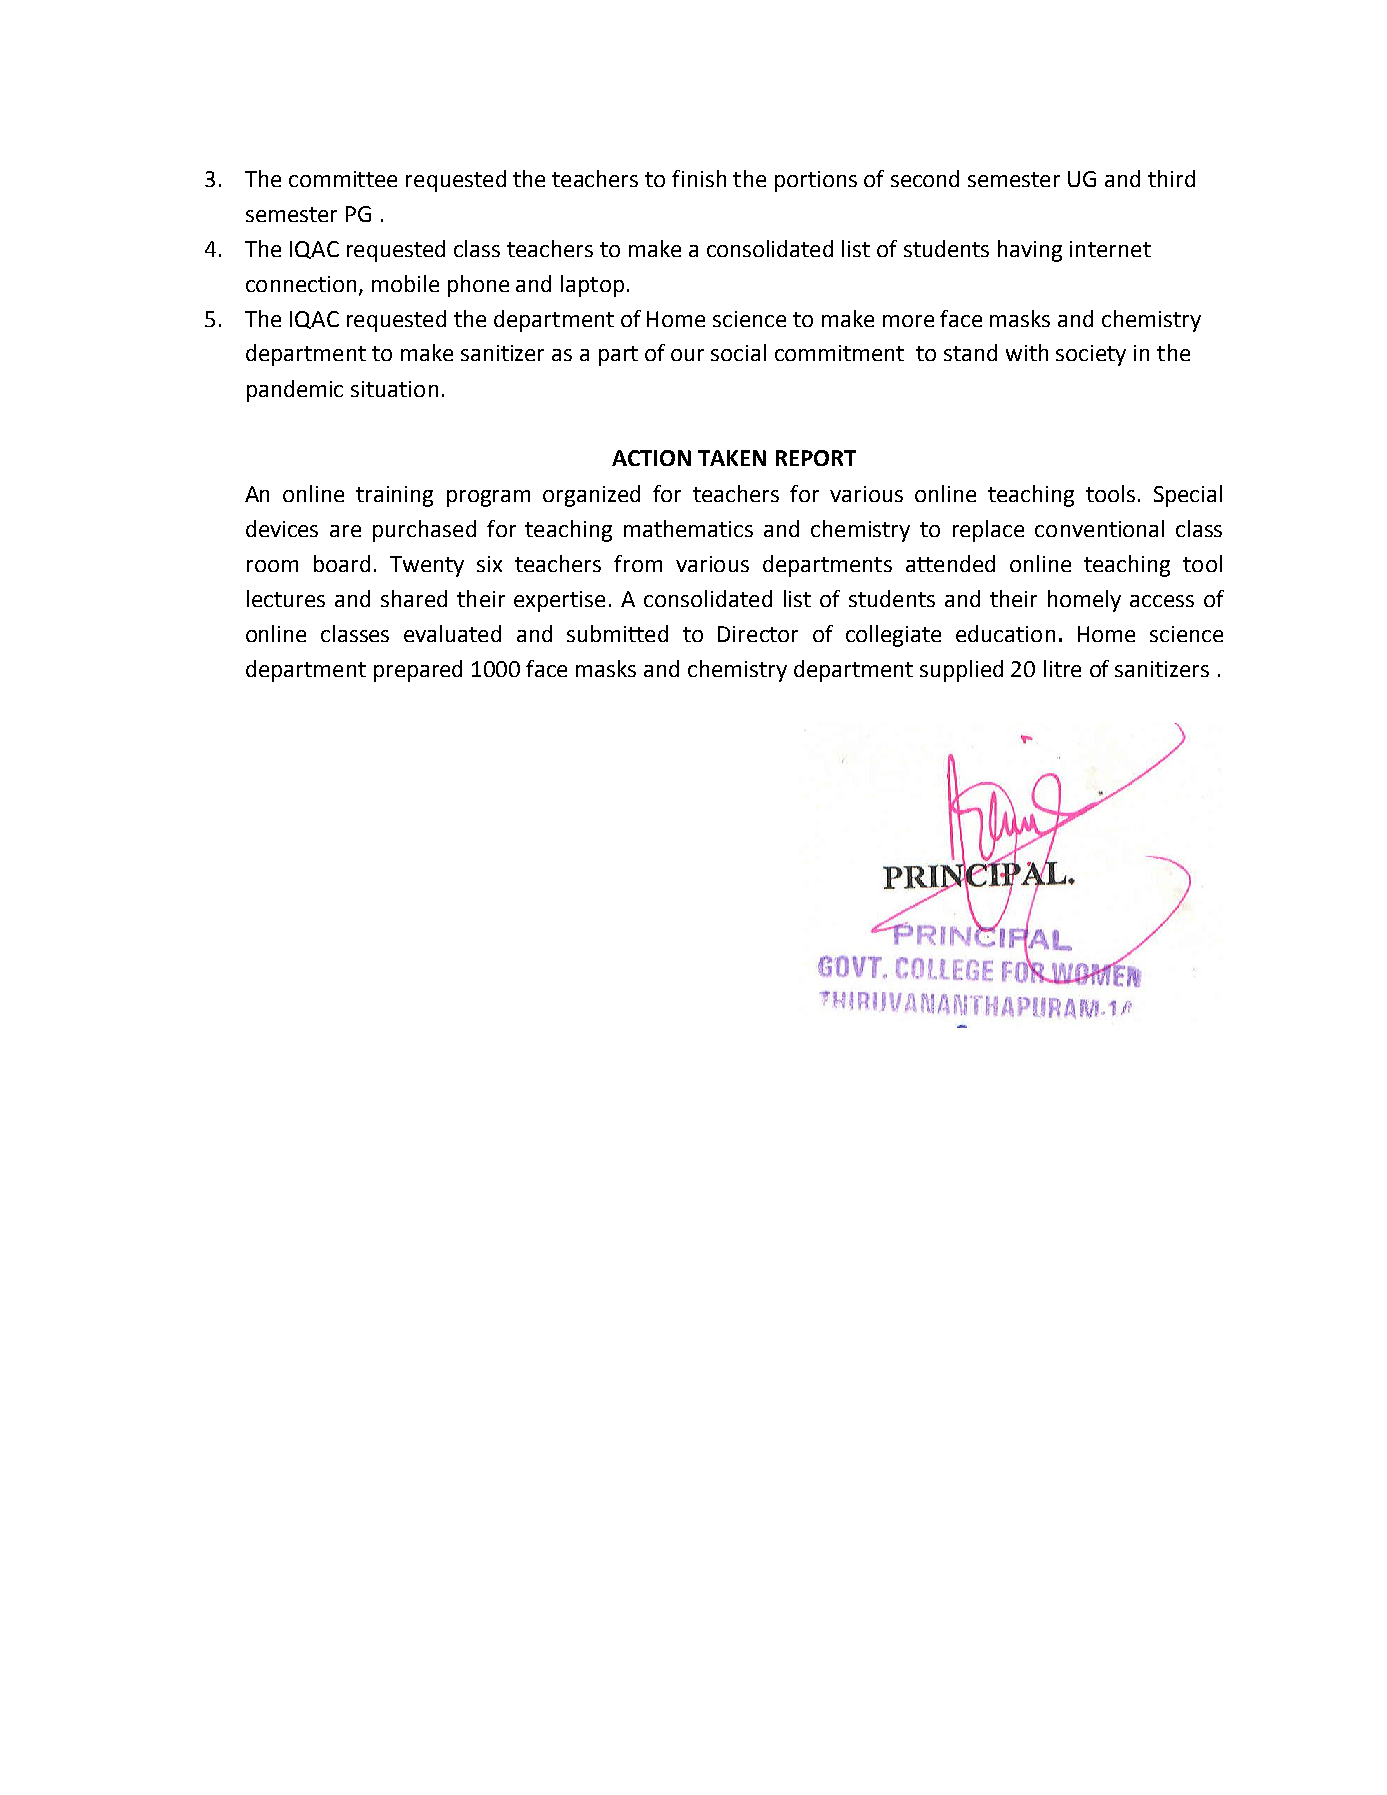 The width and height of the image is (1387, 1795). I want to click on prepared, so click(418, 671).
